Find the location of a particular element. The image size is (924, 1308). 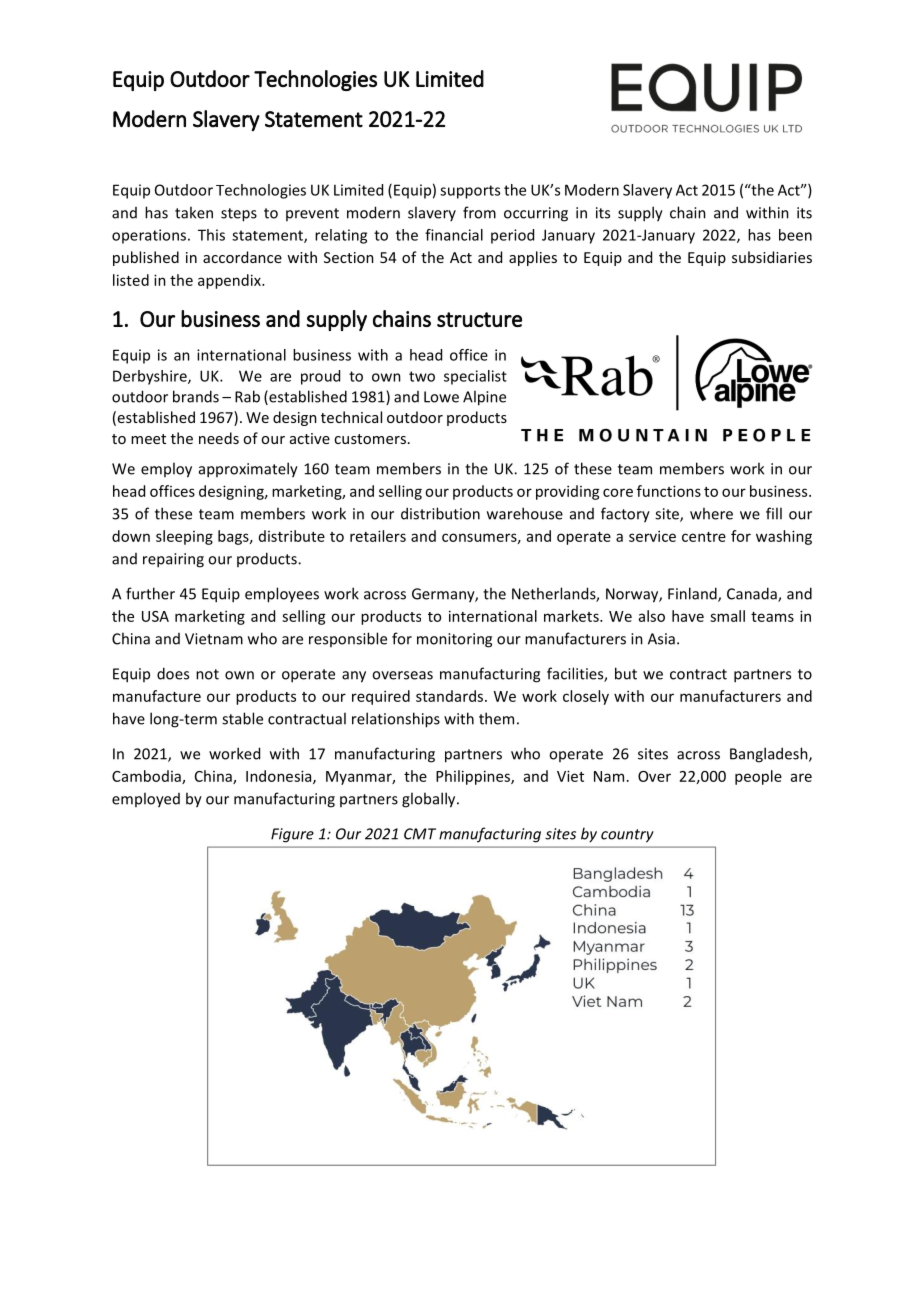

Figure is located at coordinates (292, 835).
